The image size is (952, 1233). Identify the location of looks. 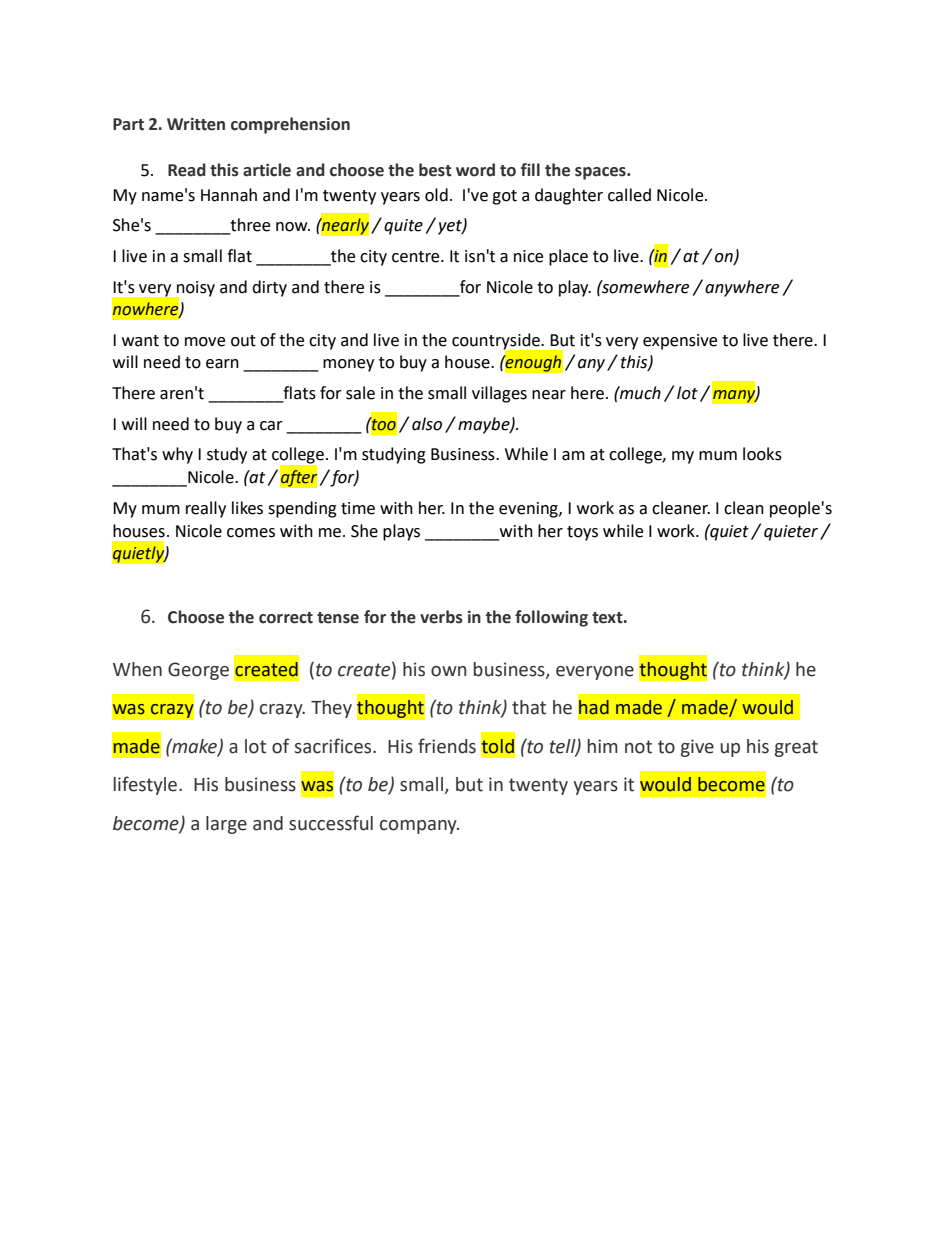
(762, 454).
